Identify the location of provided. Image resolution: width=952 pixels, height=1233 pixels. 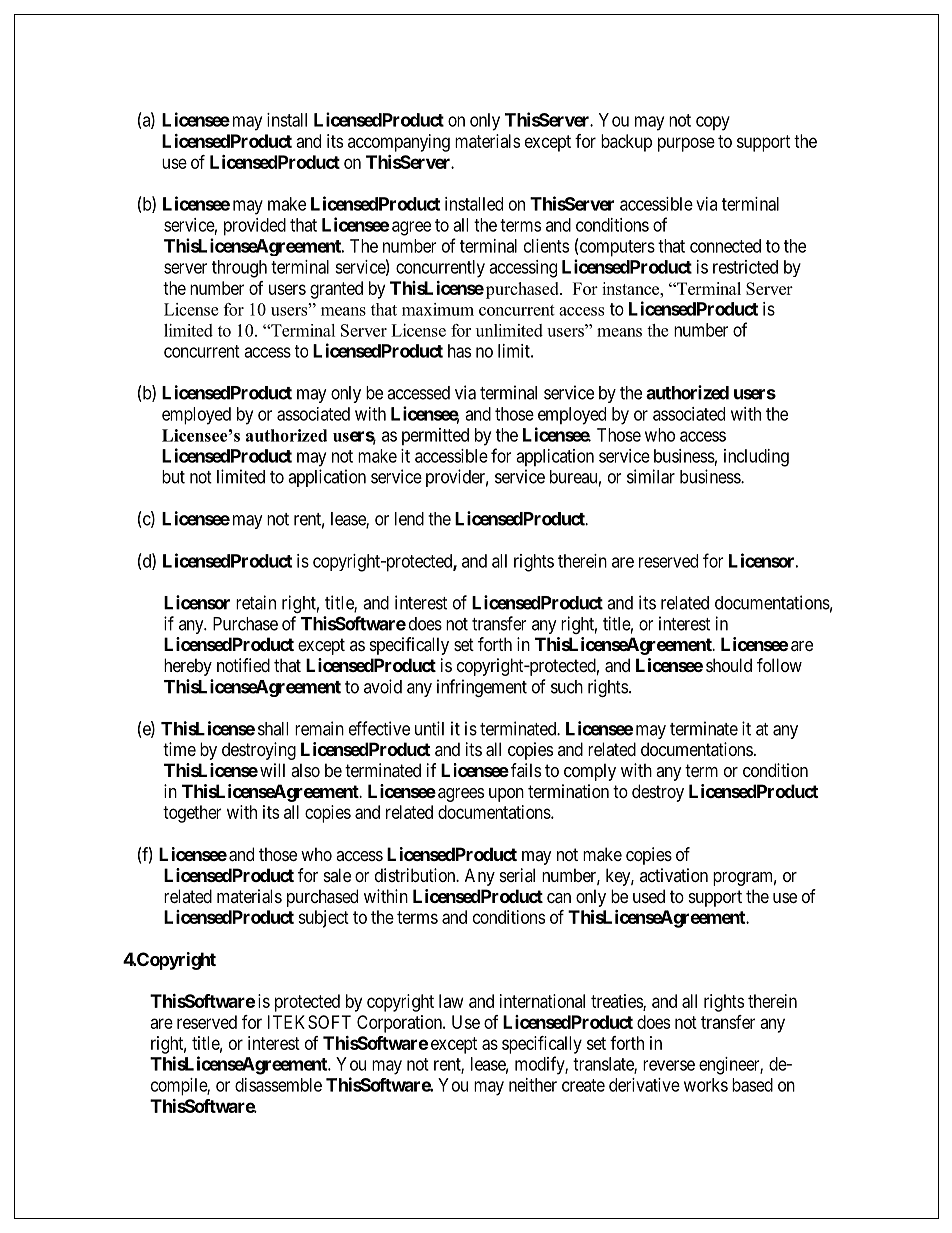
(255, 227).
